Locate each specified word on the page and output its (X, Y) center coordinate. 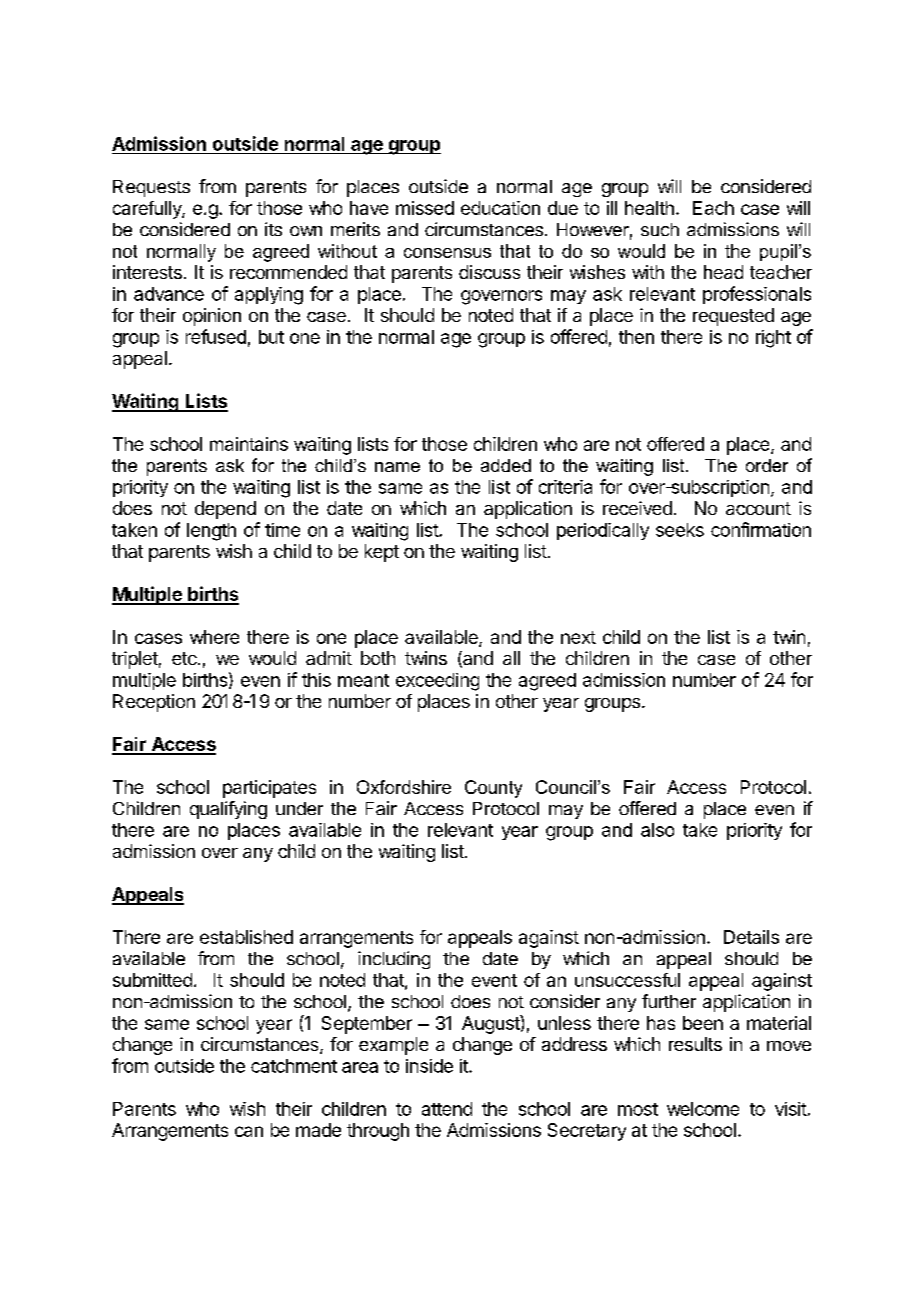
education (500, 208)
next (578, 637)
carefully (148, 210)
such (660, 229)
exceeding (437, 682)
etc (184, 658)
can (249, 1131)
